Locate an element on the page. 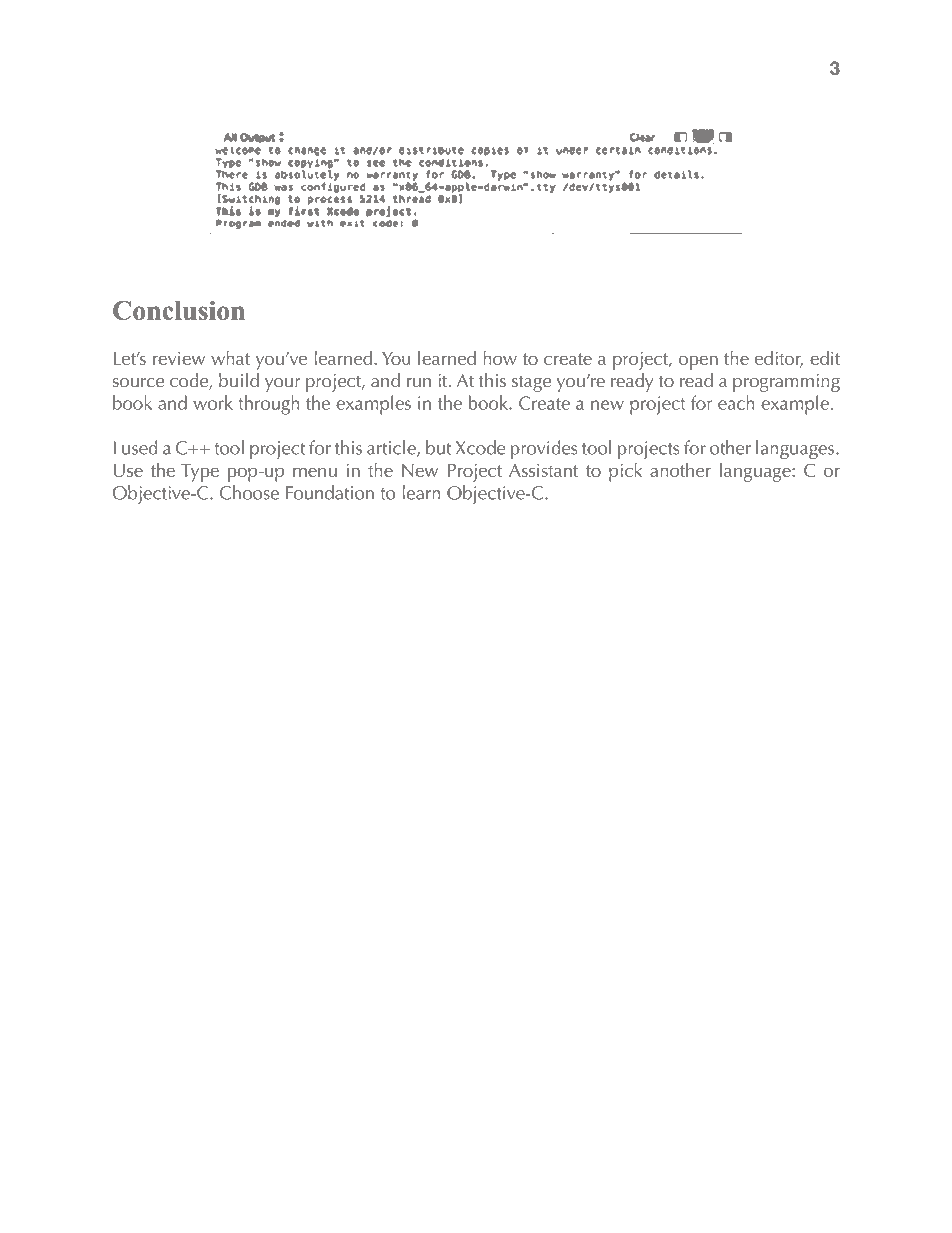 The height and width of the page is (1233, 952). how is located at coordinates (500, 357).
